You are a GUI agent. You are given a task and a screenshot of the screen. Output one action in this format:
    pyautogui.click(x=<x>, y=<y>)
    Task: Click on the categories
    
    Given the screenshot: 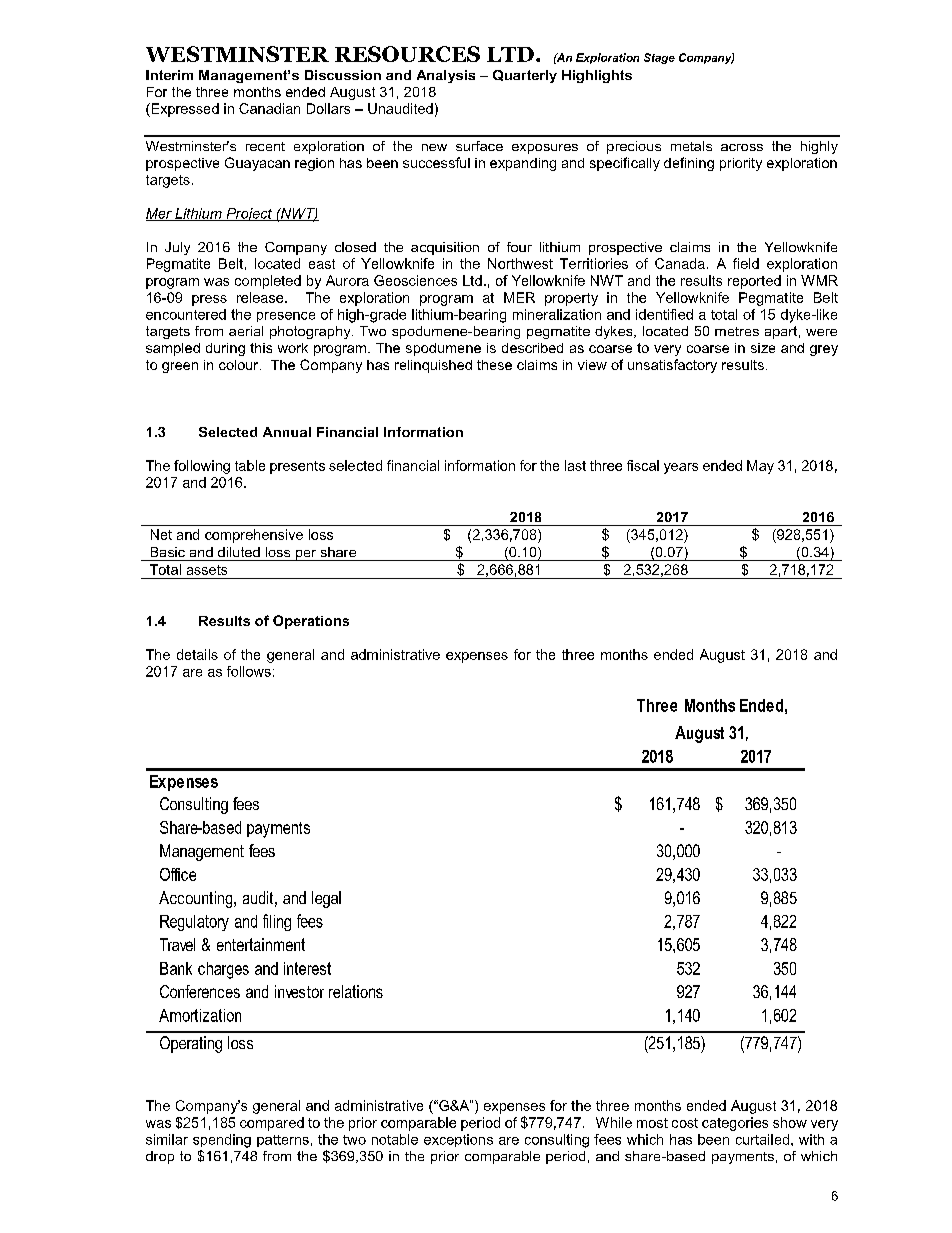 What is the action you would take?
    pyautogui.click(x=735, y=1124)
